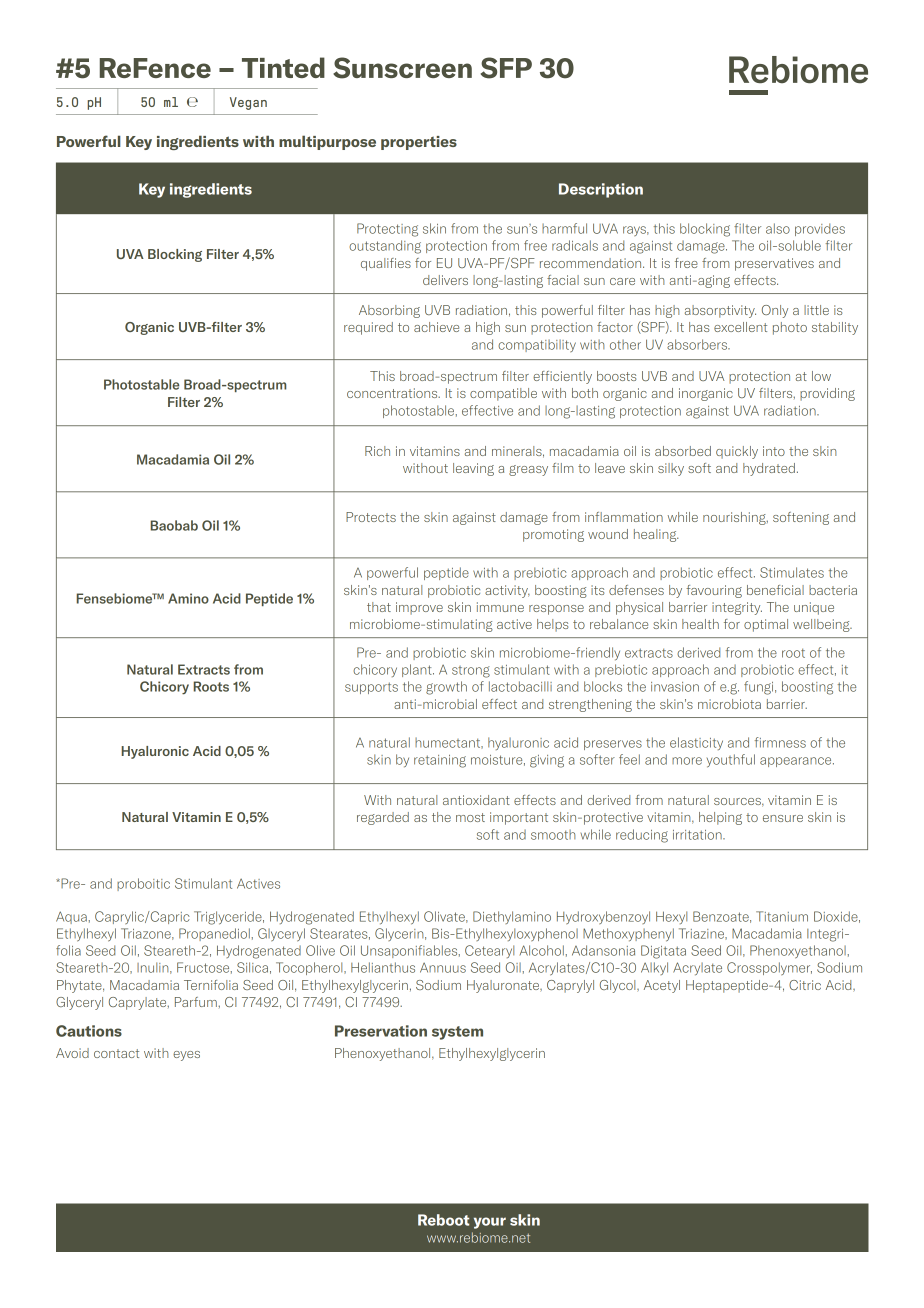 The height and width of the page is (1308, 924). Describe the element at coordinates (490, 1223) in the page. I see `your` at that location.
